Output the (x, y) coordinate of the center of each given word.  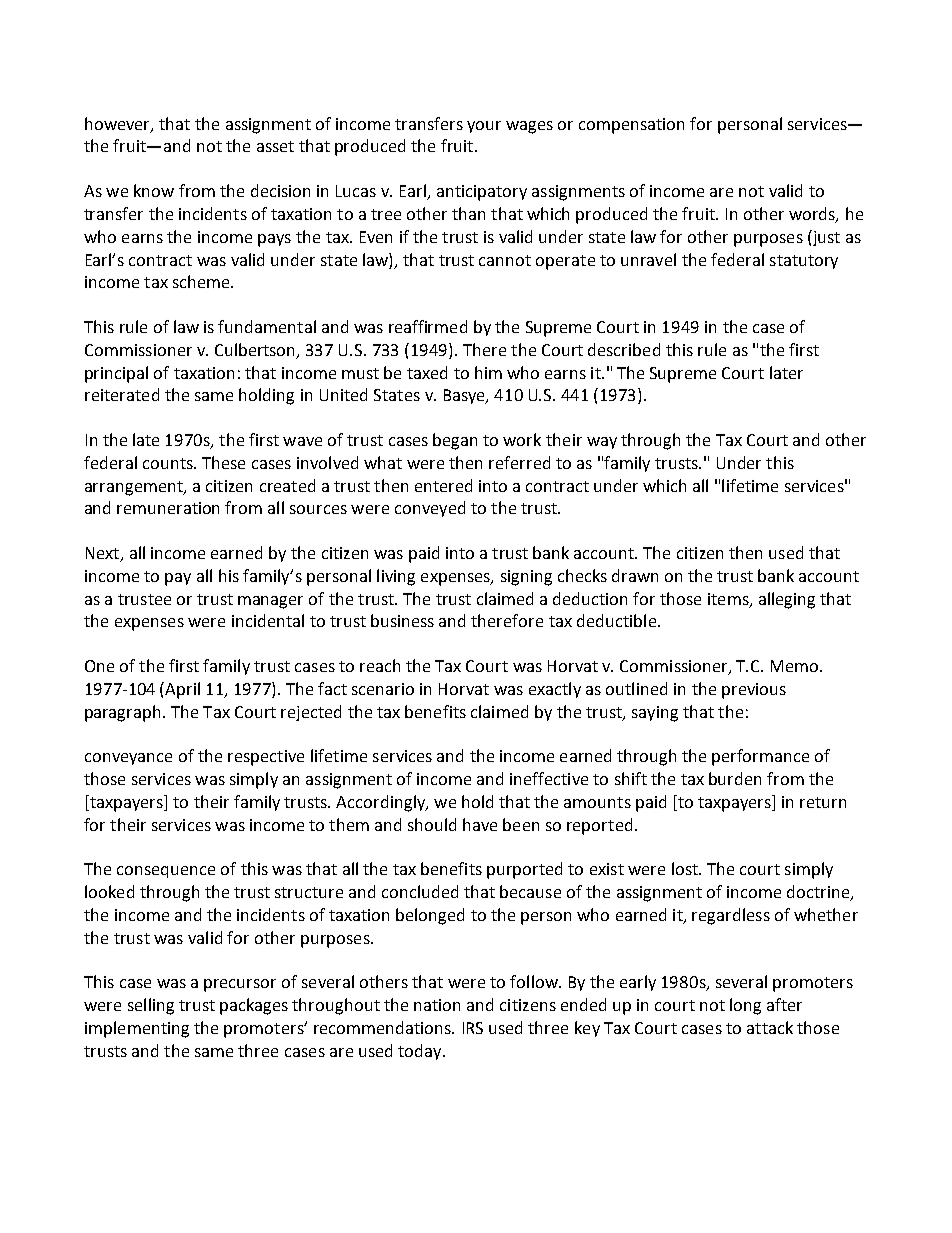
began (455, 441)
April (182, 690)
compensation (631, 126)
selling (151, 1006)
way (602, 443)
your (484, 127)
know (154, 190)
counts (169, 463)
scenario (383, 689)
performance (760, 757)
